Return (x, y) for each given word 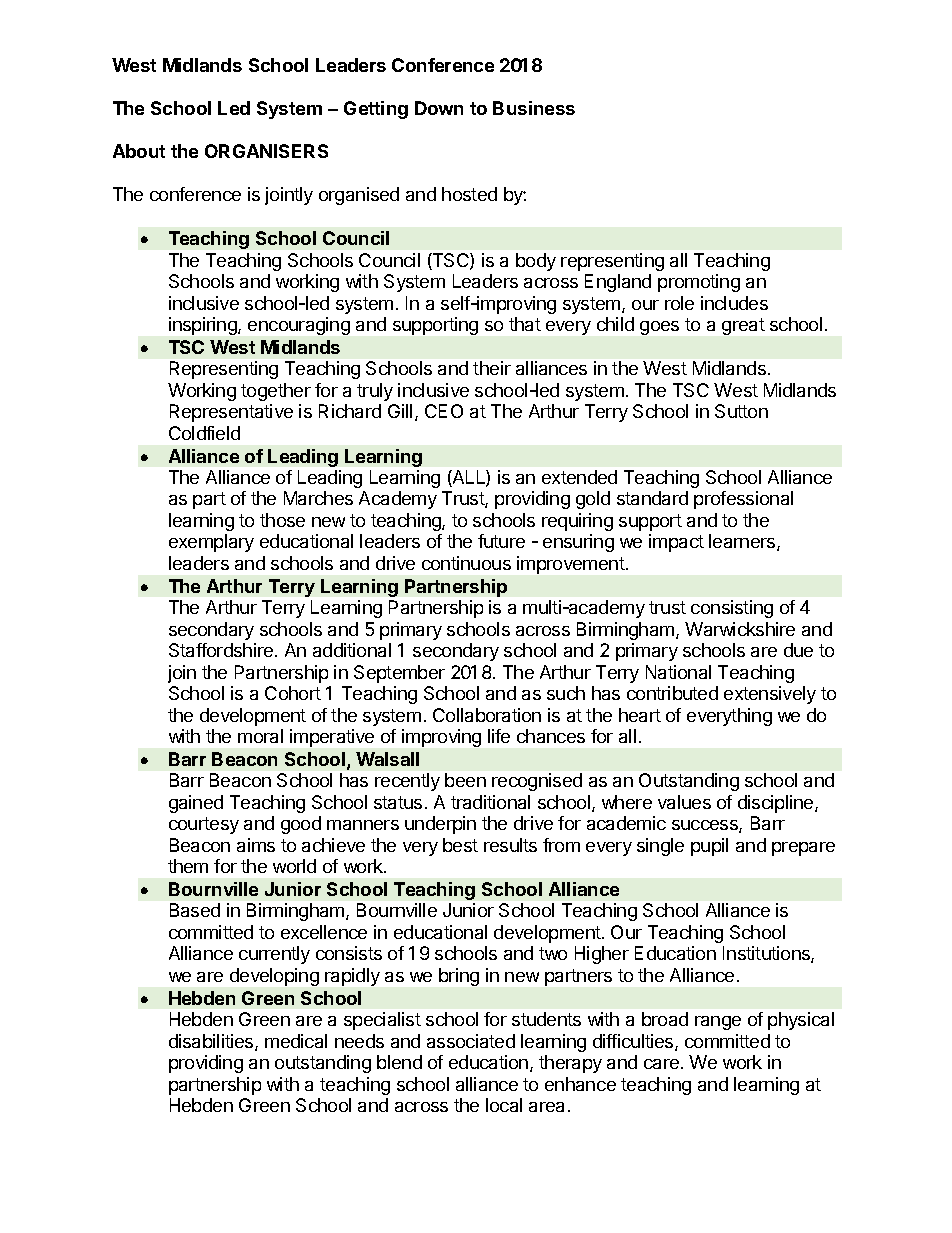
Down (439, 108)
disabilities (212, 1042)
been (465, 780)
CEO (444, 411)
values (684, 802)
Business (534, 108)
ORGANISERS (266, 151)
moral (260, 736)
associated (471, 1041)
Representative (231, 413)
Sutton (741, 411)
